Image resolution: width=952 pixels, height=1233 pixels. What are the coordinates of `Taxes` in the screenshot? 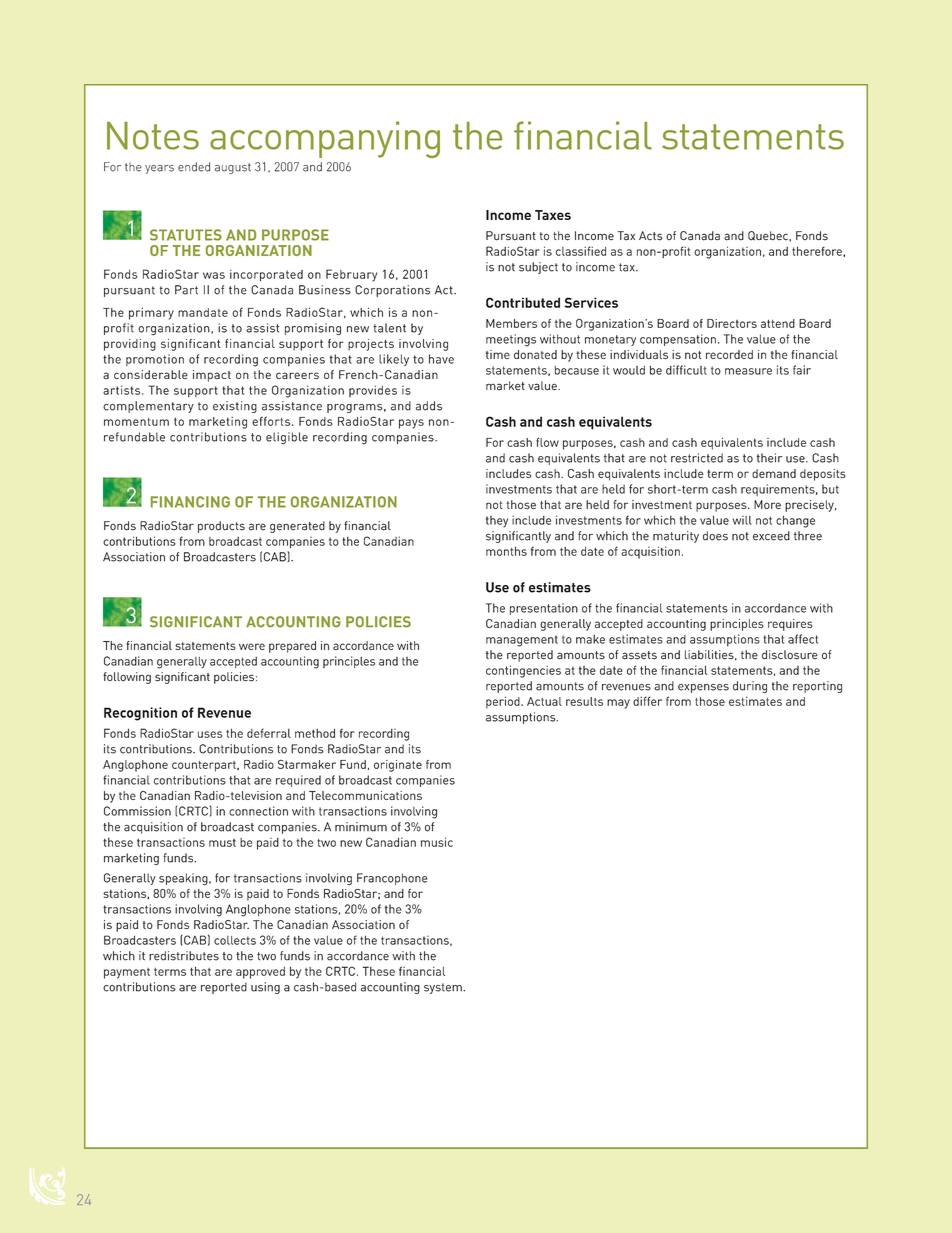 It's located at (553, 215).
